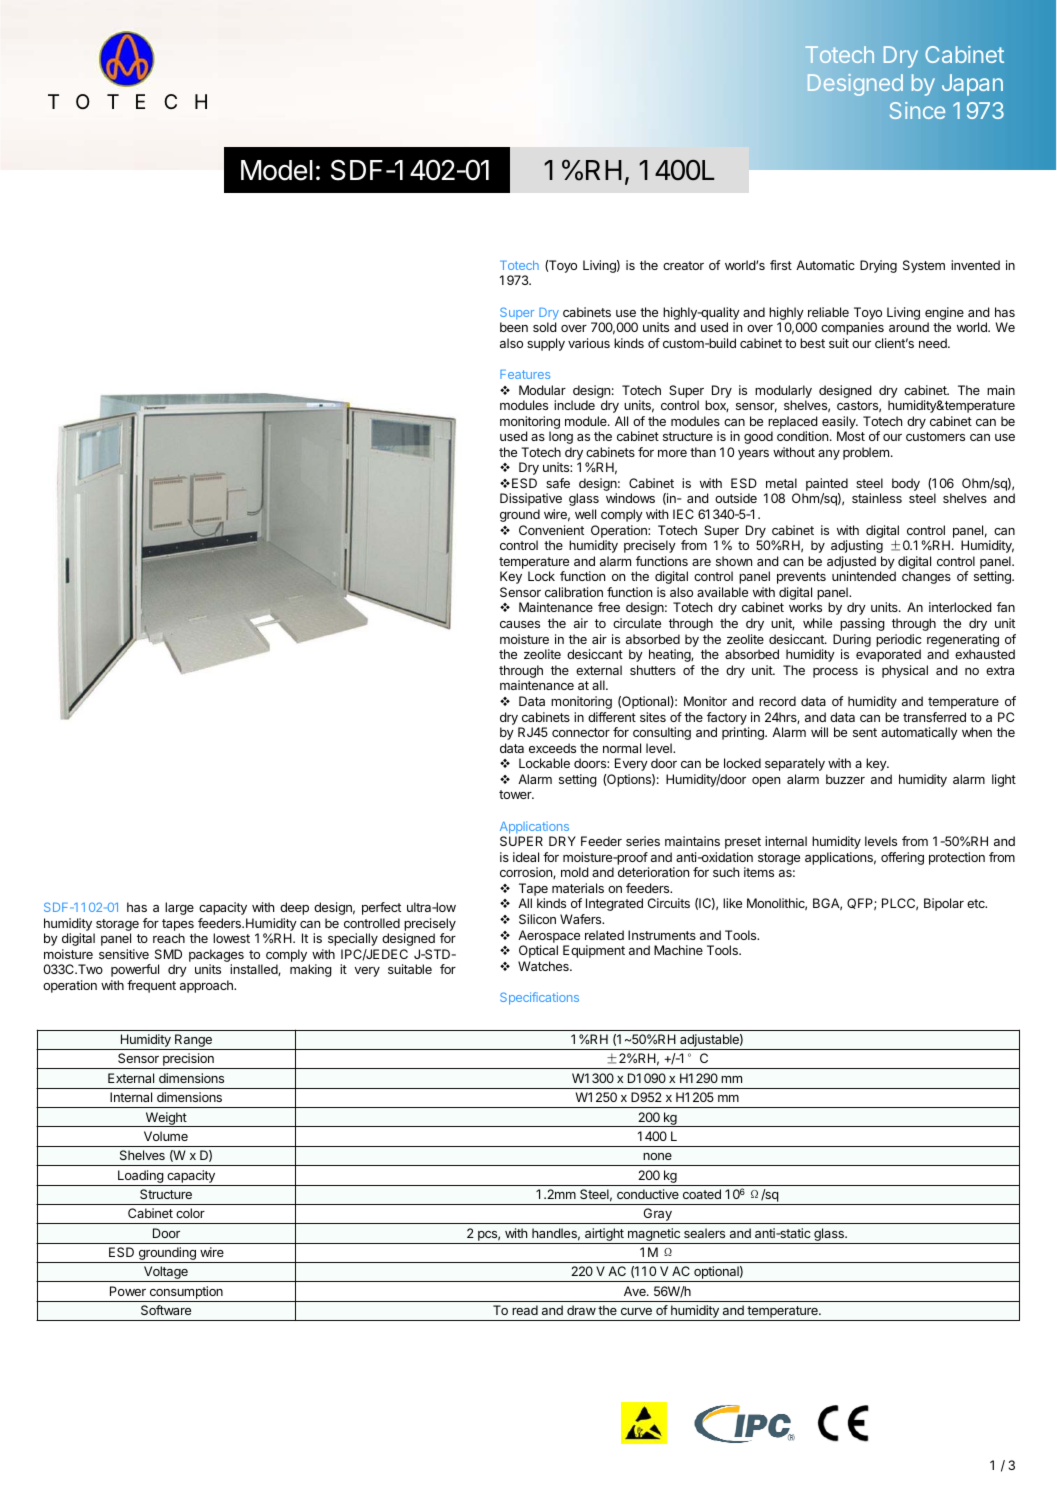 This image has width=1057, height=1495. Describe the element at coordinates (277, 170) in the image. I see `Model` at that location.
